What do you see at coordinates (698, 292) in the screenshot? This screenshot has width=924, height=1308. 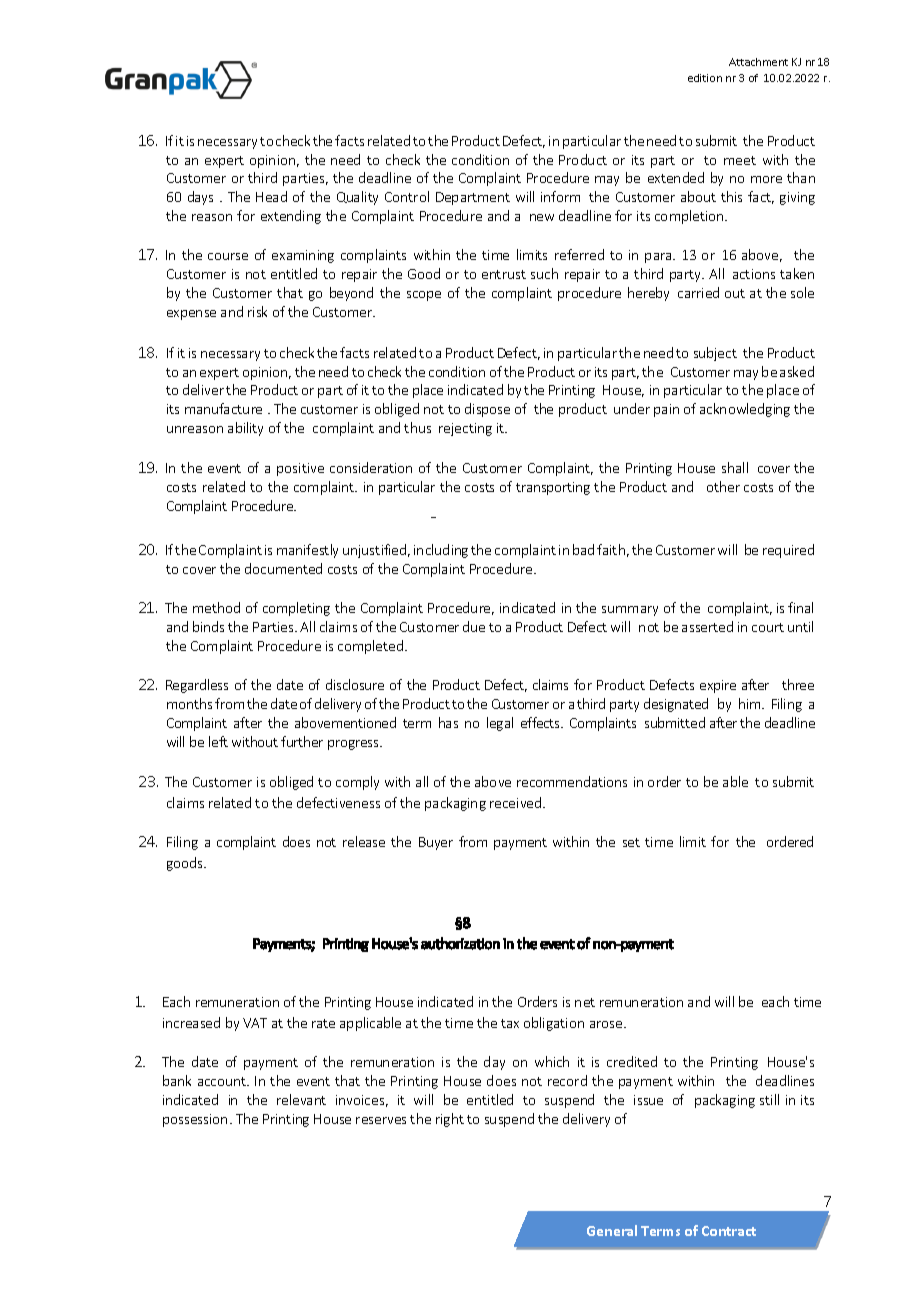 I see `carried` at bounding box center [698, 292].
